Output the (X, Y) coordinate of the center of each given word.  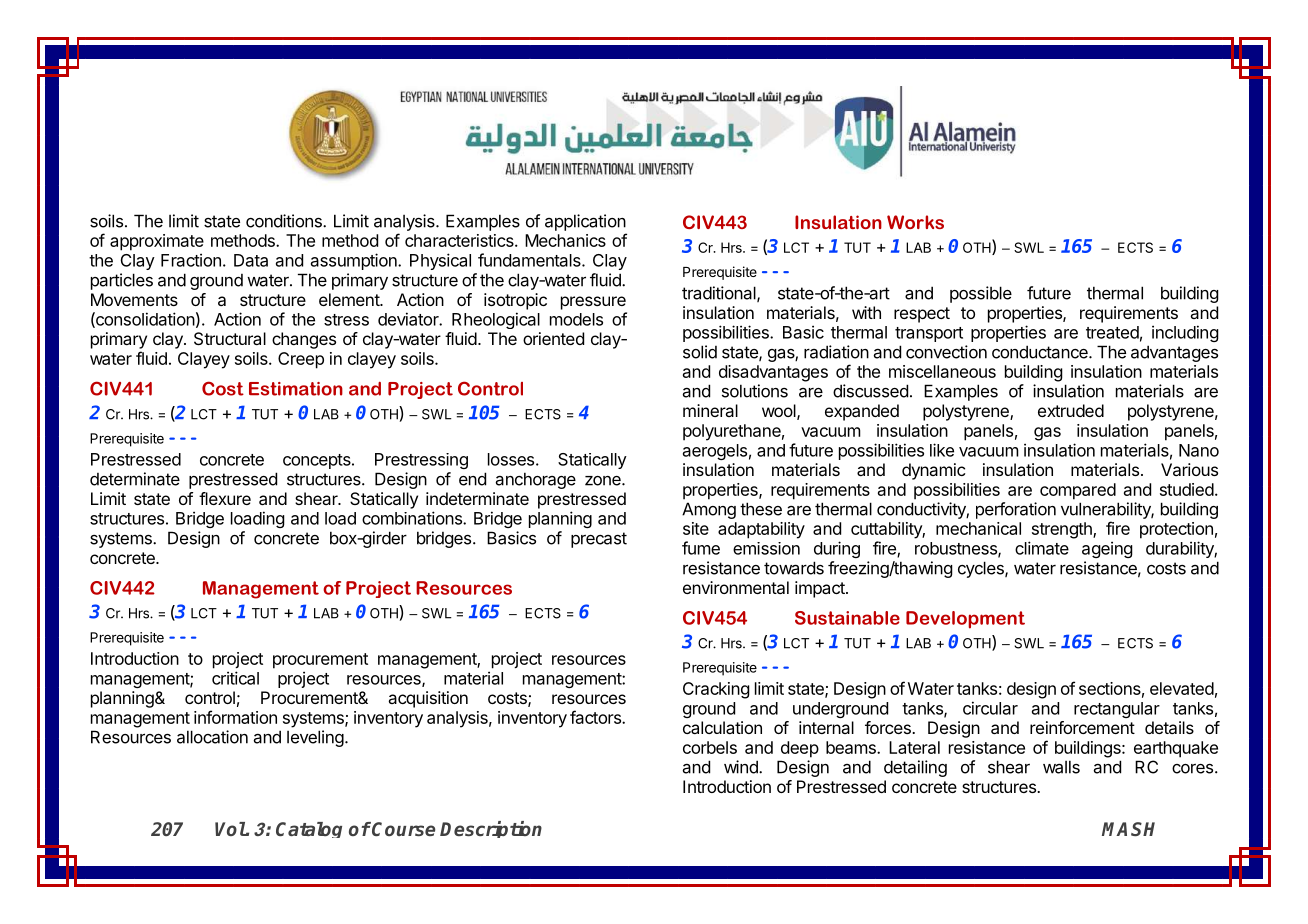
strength (1063, 530)
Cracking (716, 690)
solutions (755, 391)
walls (1061, 767)
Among (709, 510)
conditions (285, 221)
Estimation (296, 389)
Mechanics (565, 240)
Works (915, 222)
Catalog (309, 830)
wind (742, 767)
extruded (1071, 410)
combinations (413, 518)
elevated (1182, 688)
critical (235, 678)
